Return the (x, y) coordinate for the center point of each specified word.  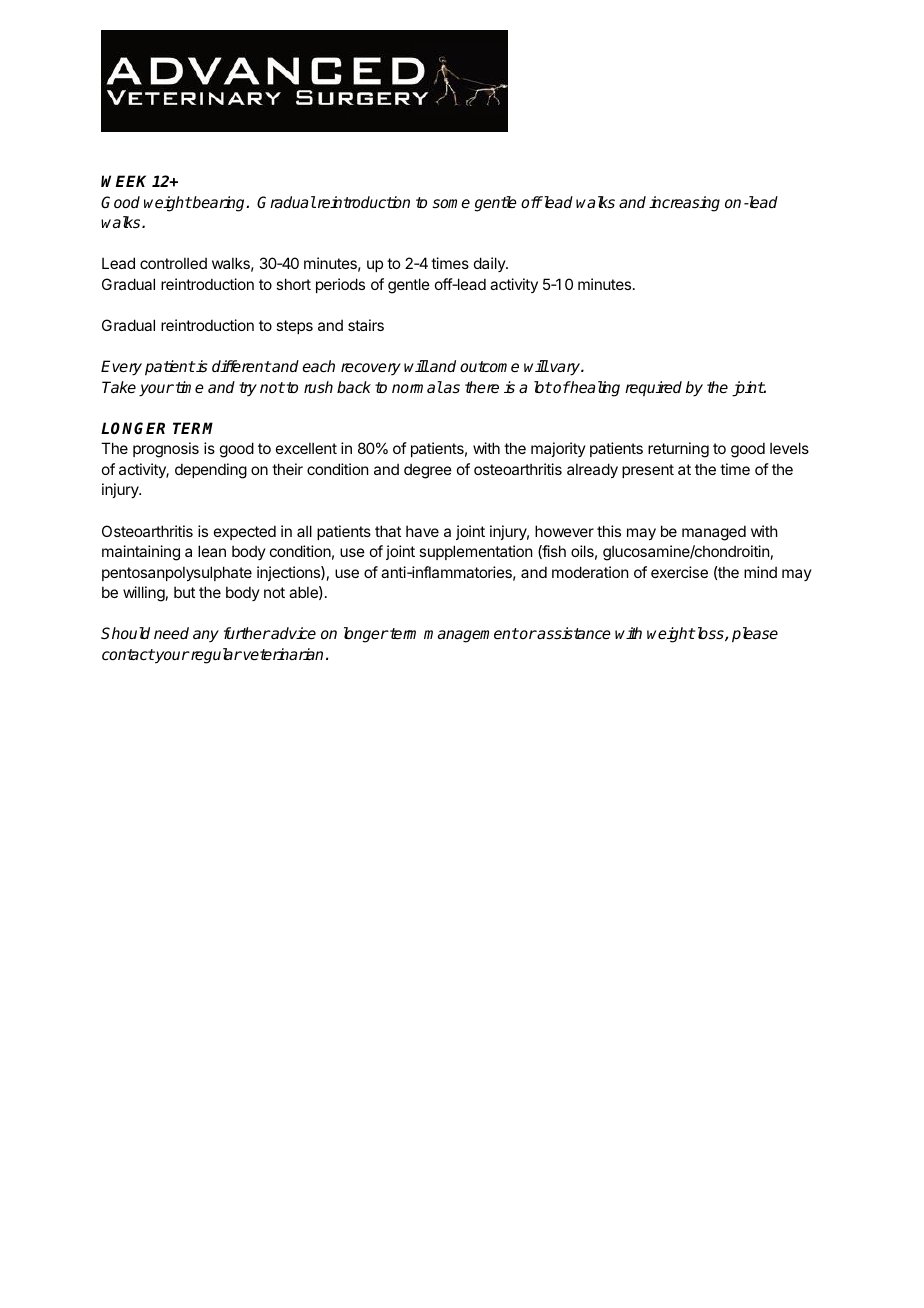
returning (678, 450)
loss (710, 634)
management (471, 635)
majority (558, 449)
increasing (684, 204)
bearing (219, 204)
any (206, 636)
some (451, 203)
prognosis (166, 450)
